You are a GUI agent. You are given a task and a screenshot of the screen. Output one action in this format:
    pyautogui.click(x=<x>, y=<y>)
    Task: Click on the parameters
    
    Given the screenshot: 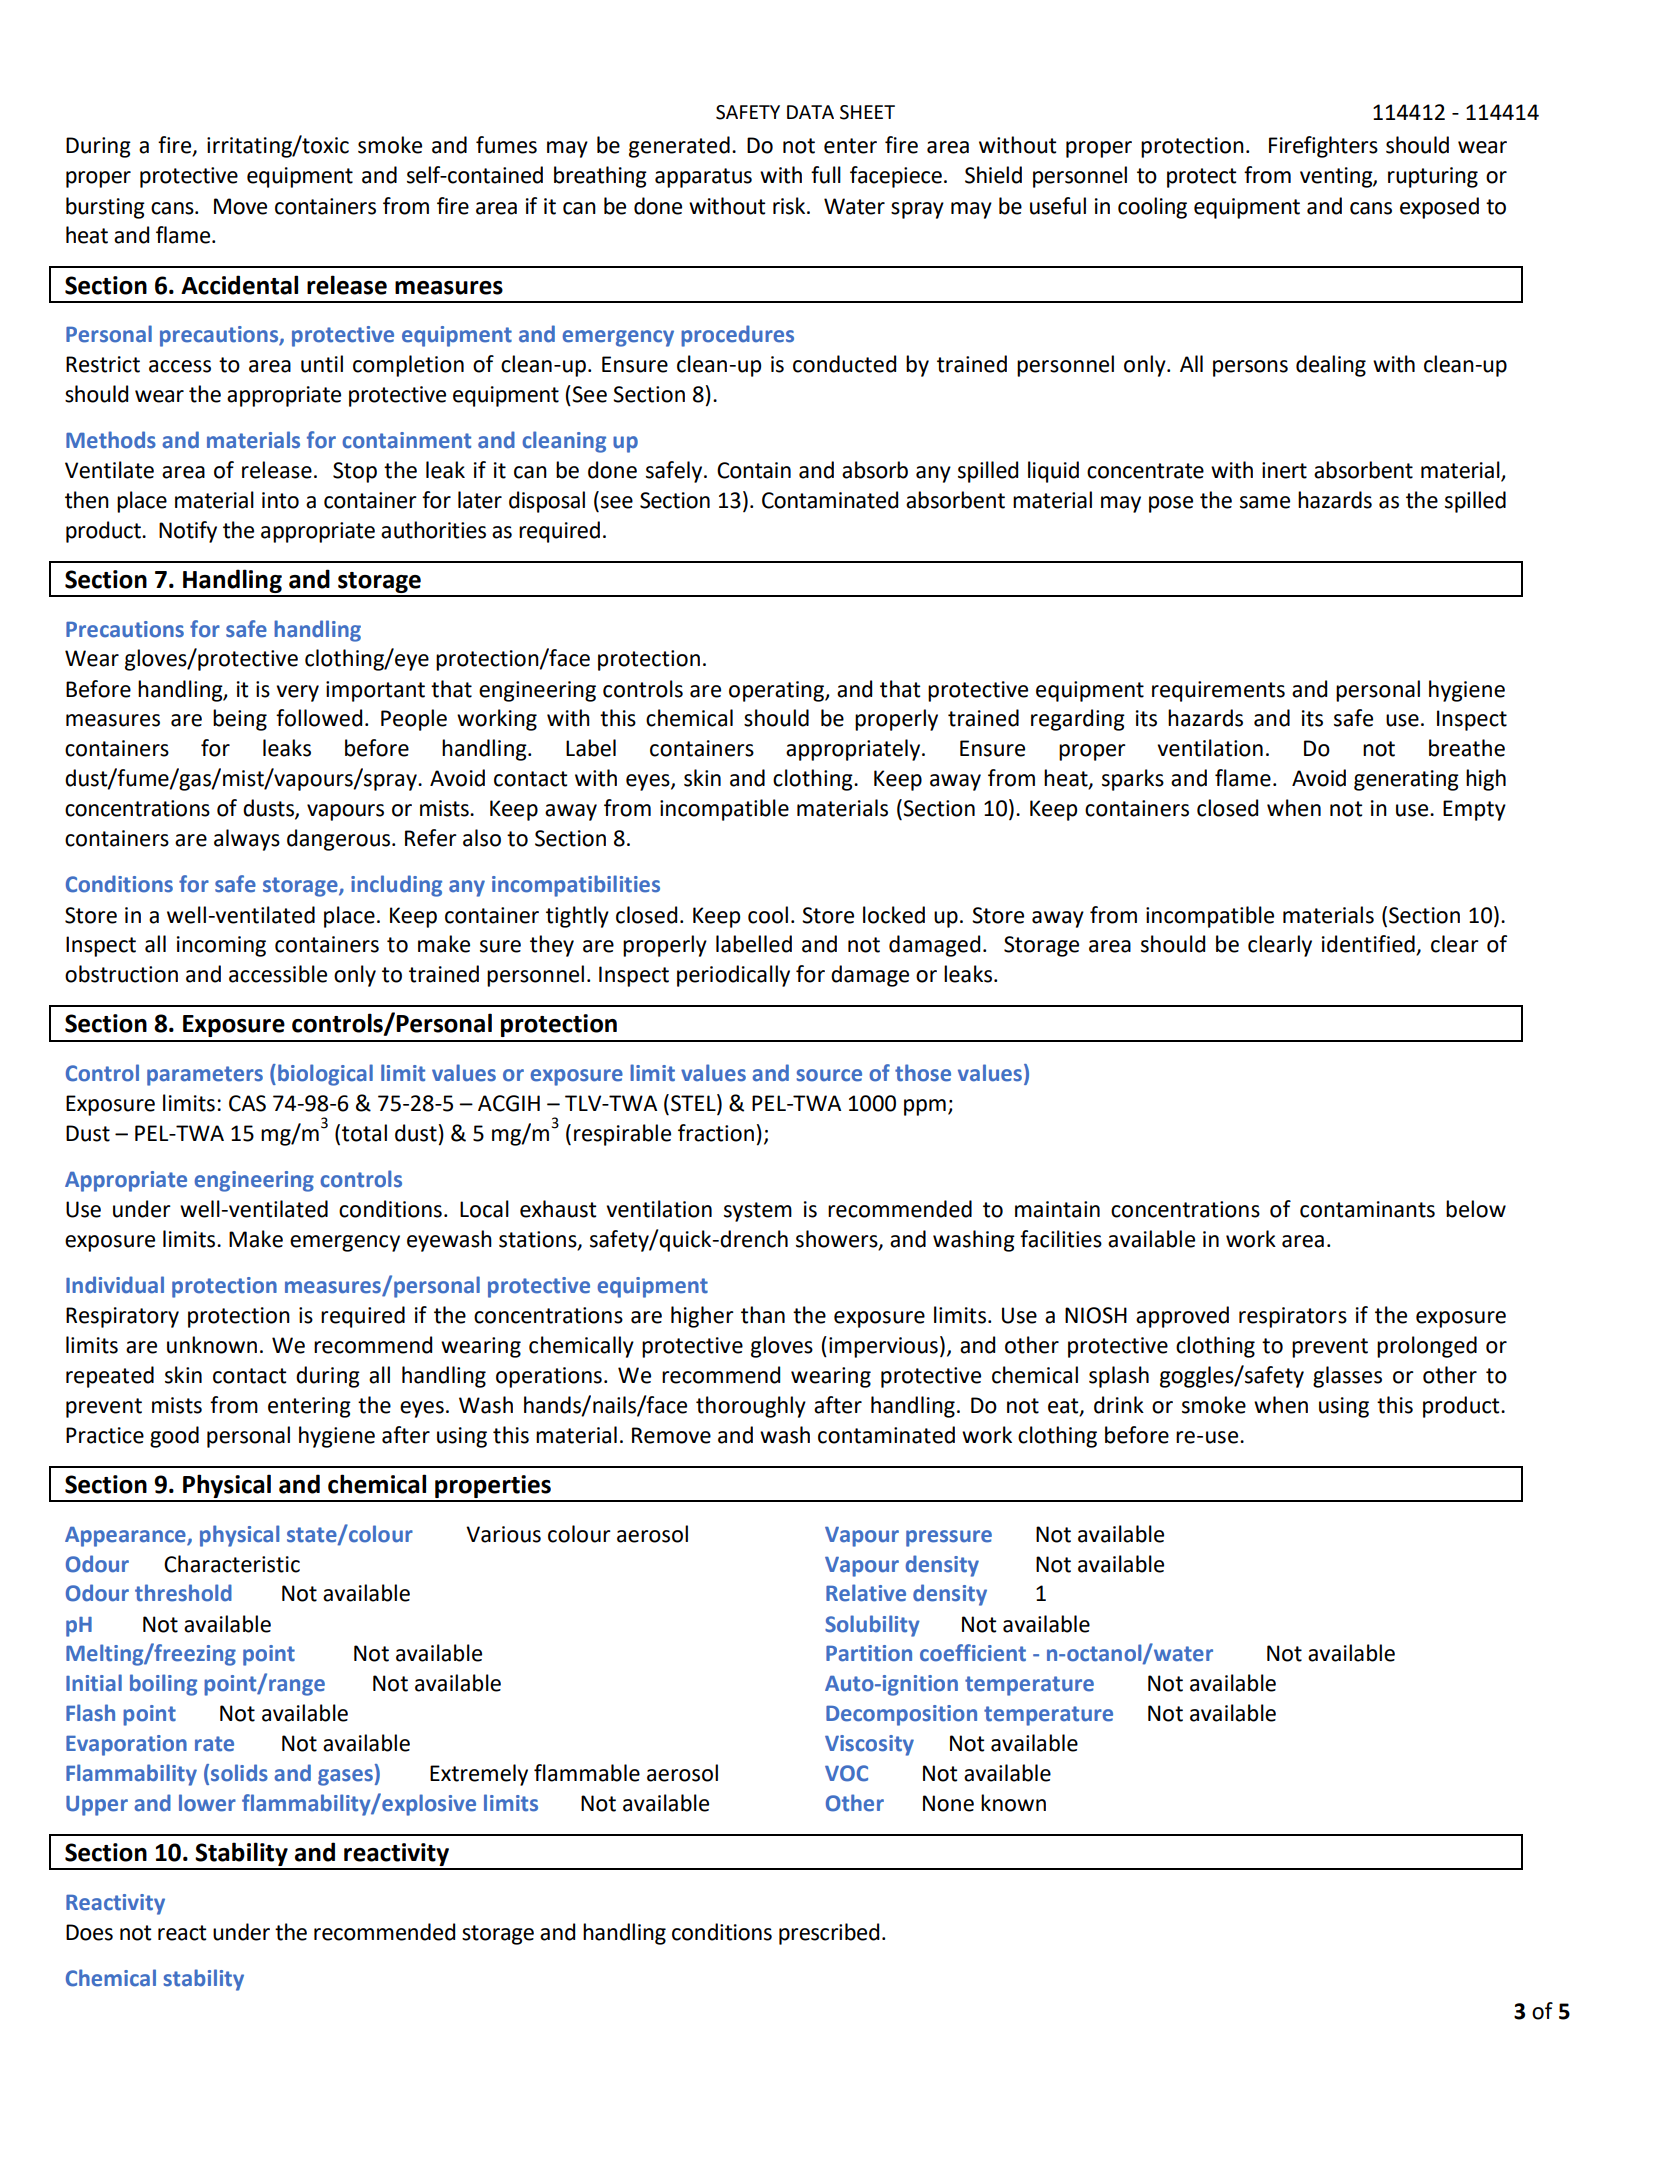 What is the action you would take?
    pyautogui.click(x=205, y=1076)
